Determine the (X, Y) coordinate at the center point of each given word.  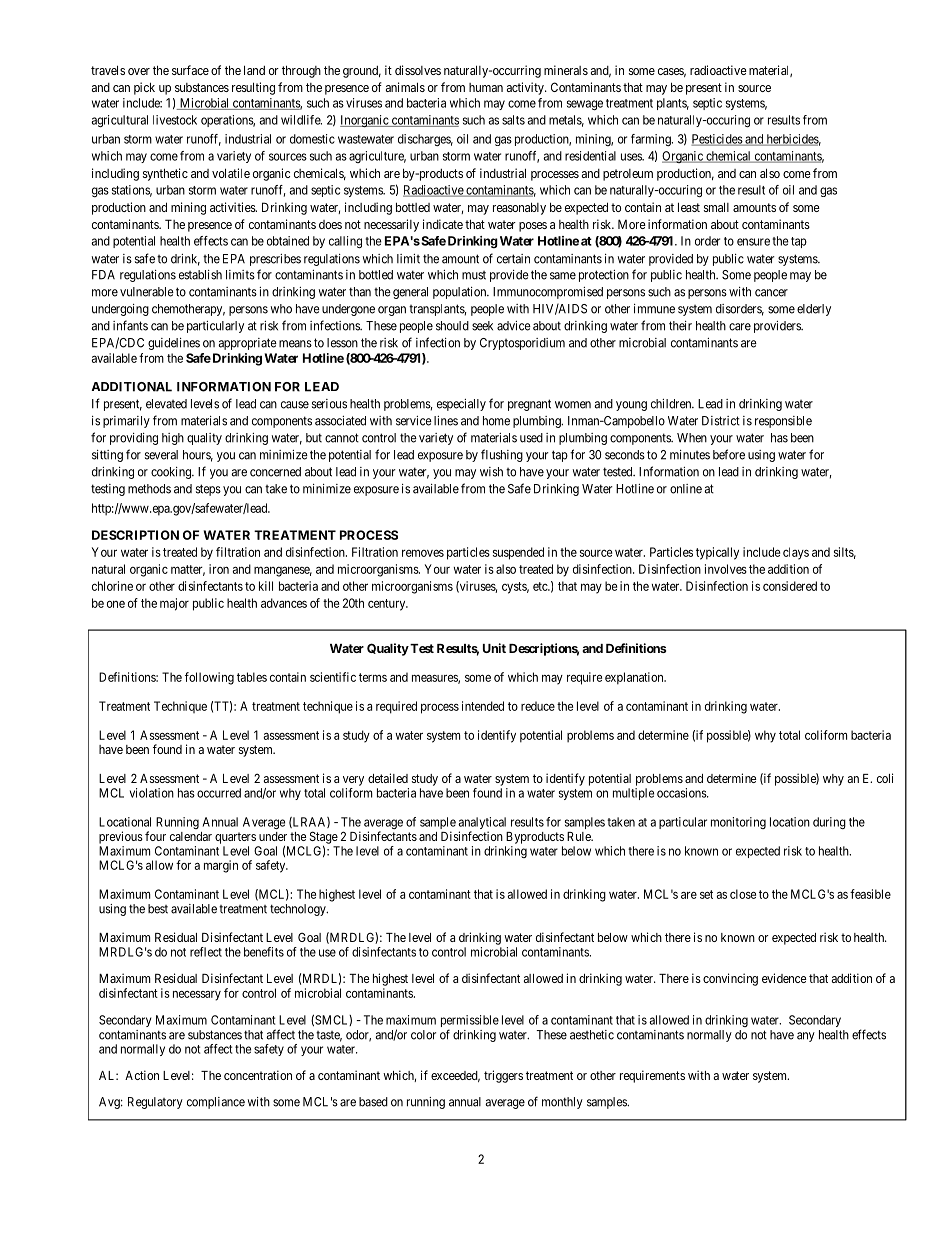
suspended (518, 553)
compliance (216, 1103)
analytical (482, 824)
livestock (175, 120)
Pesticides (717, 140)
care (740, 327)
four (155, 836)
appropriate (247, 344)
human (486, 87)
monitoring (738, 823)
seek (482, 326)
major (174, 604)
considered (790, 586)
